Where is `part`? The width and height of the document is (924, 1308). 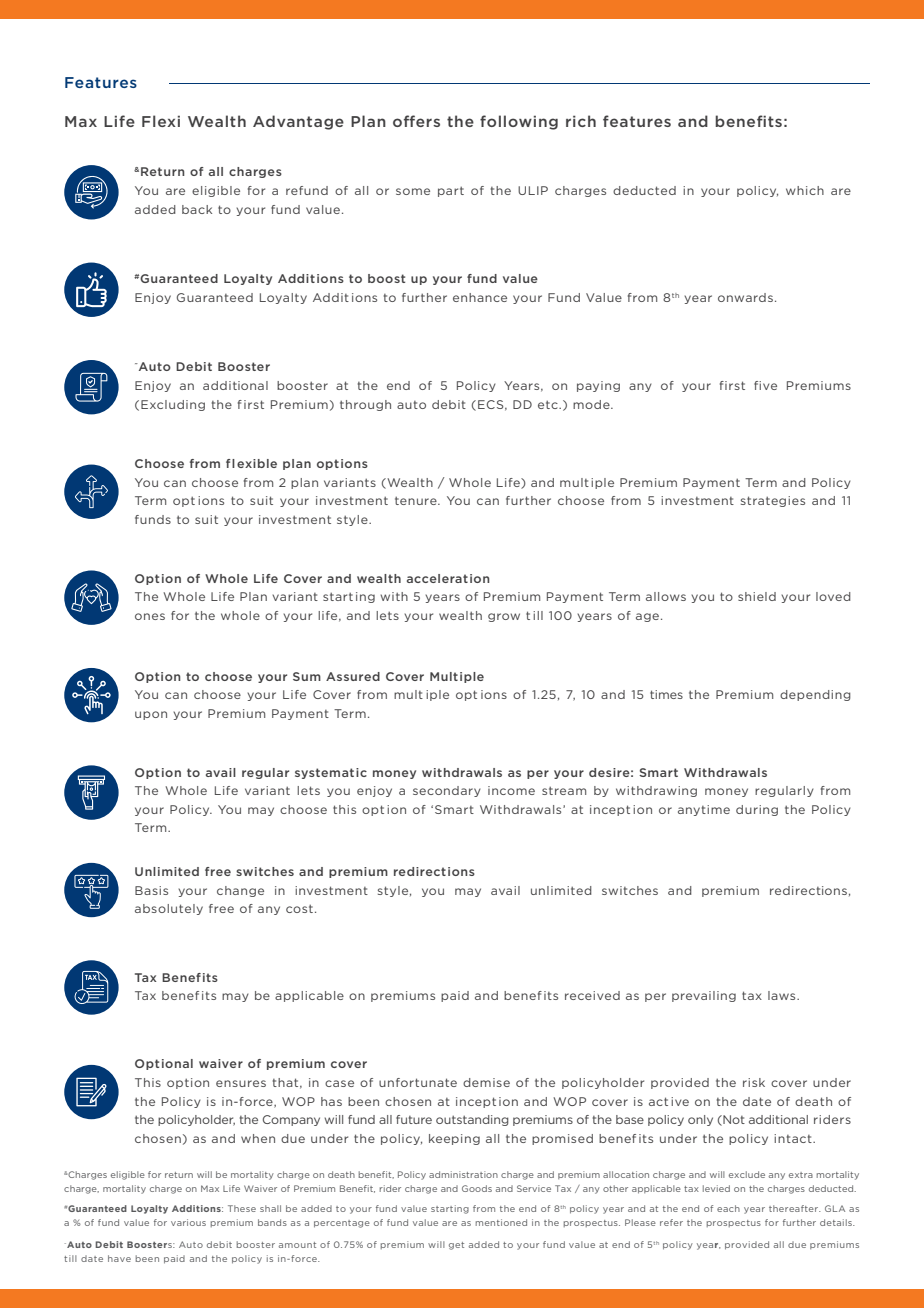 part is located at coordinates (451, 191).
